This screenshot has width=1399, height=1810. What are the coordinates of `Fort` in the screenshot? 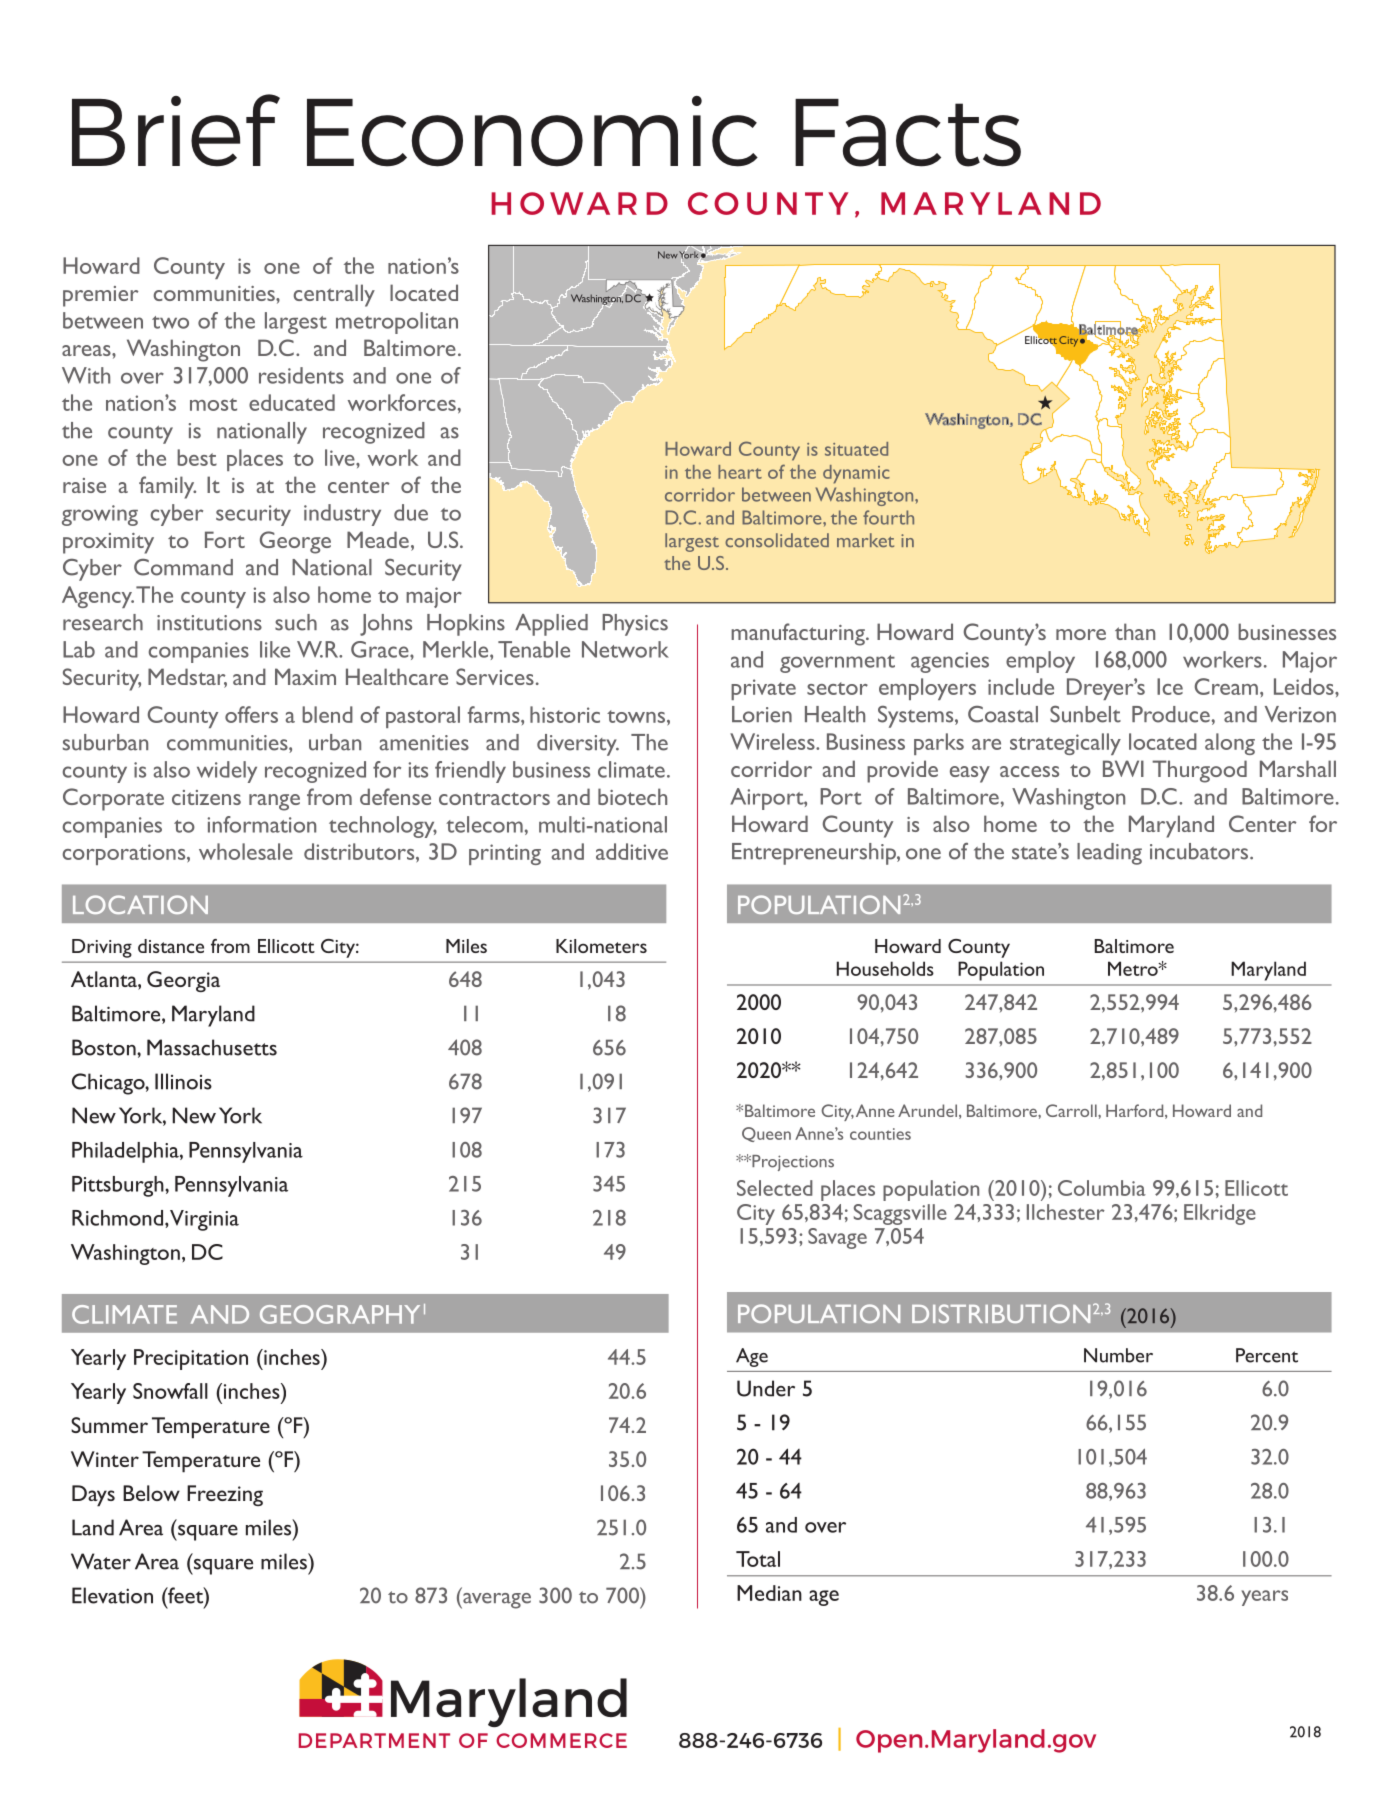 It's located at (225, 539).
